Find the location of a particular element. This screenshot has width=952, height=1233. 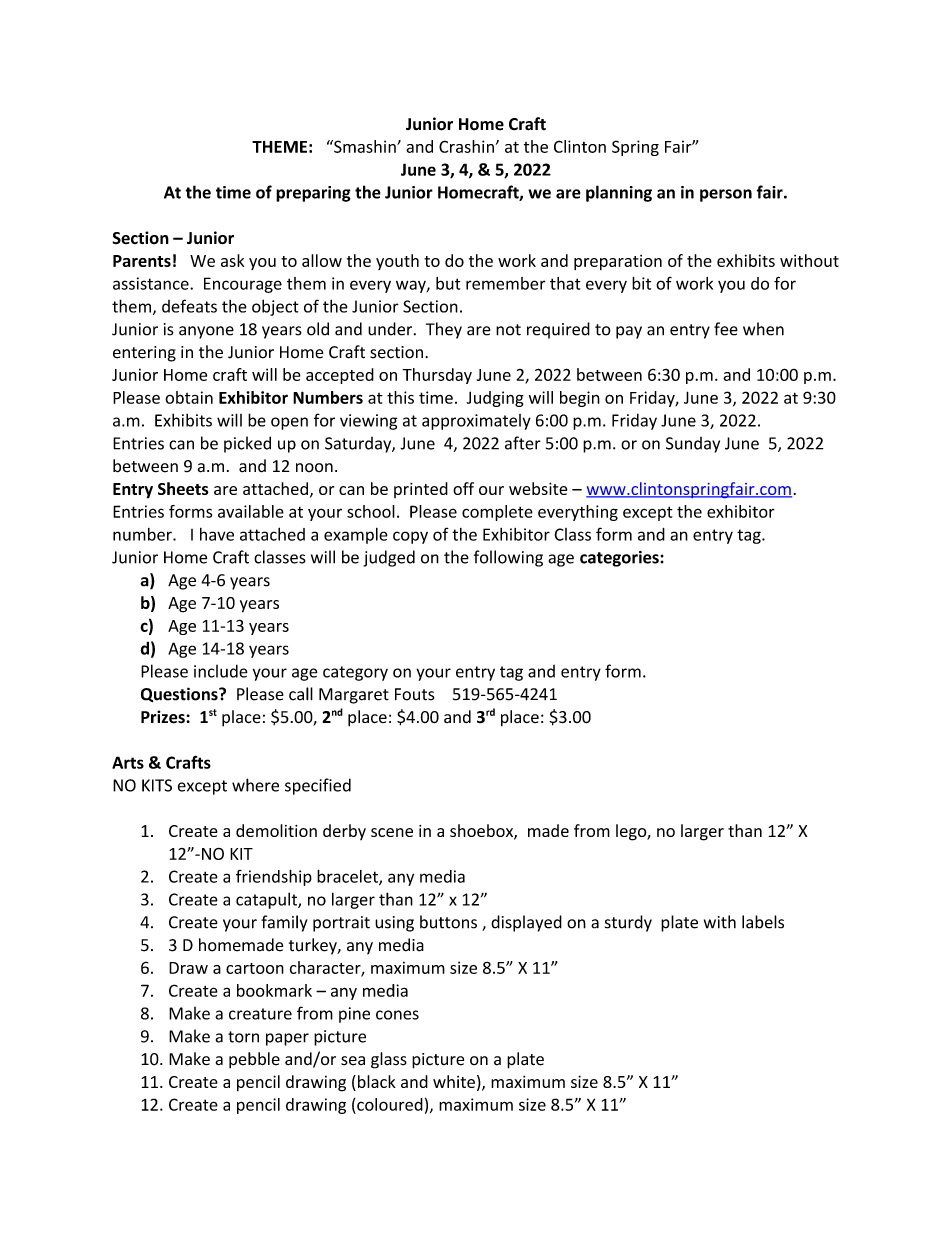

friendship is located at coordinates (274, 878).
